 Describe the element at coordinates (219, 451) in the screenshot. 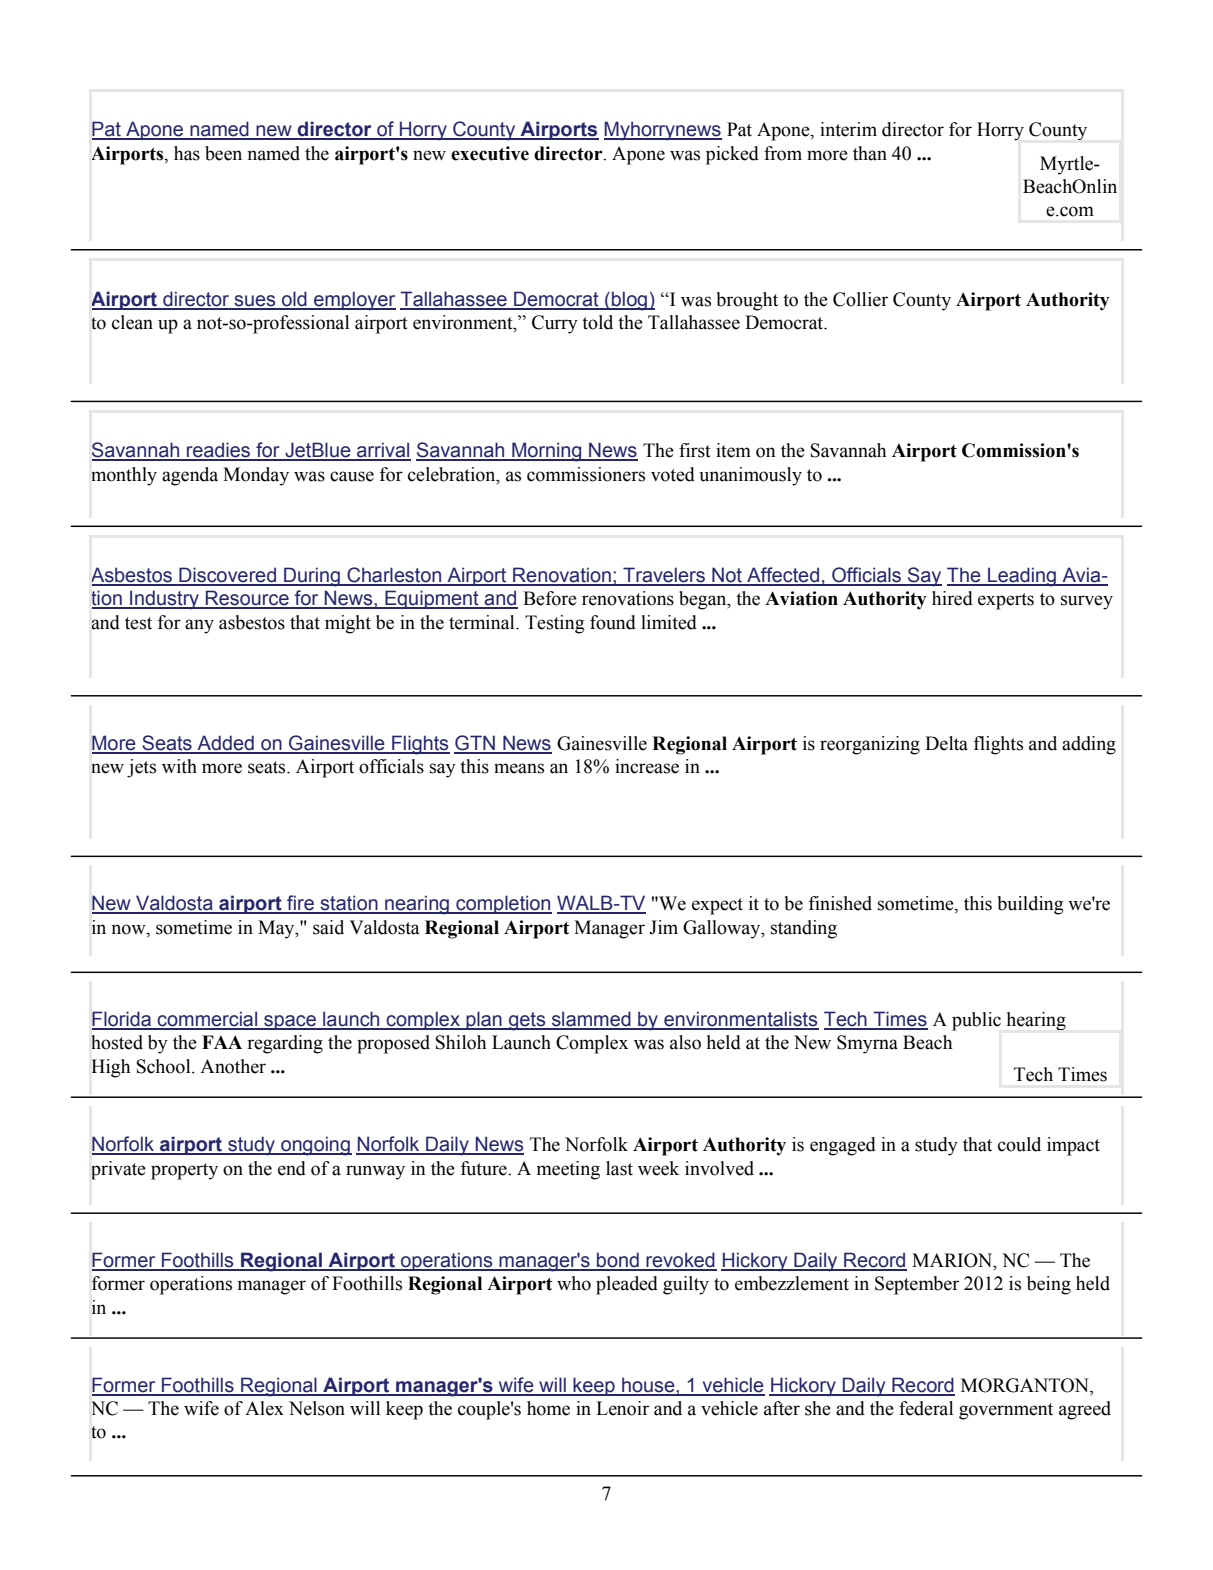

I see `readies` at that location.
